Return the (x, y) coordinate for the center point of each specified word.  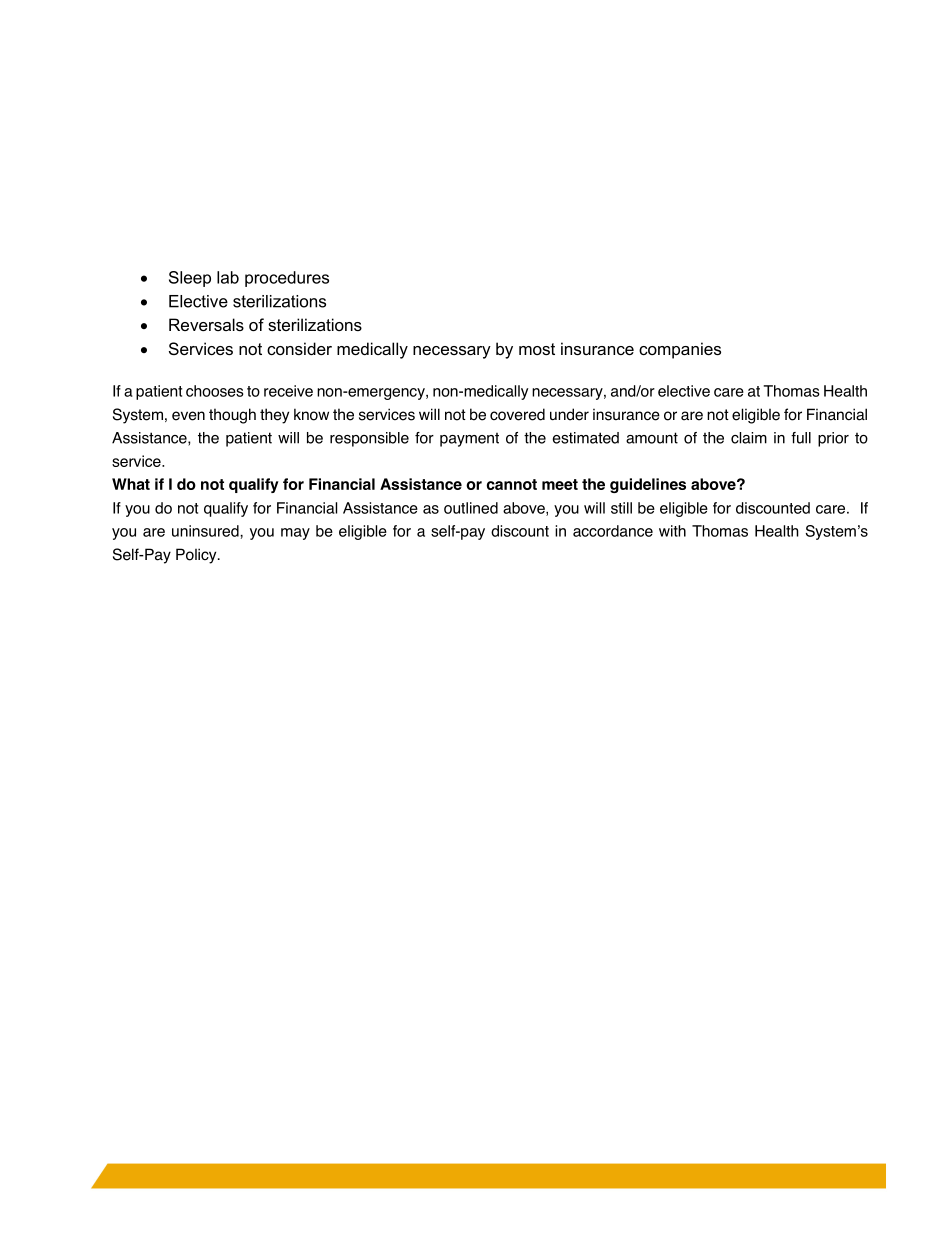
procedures (287, 279)
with (672, 531)
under (569, 414)
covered (517, 414)
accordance (613, 531)
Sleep (190, 279)
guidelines (648, 485)
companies (680, 350)
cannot (512, 484)
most (537, 349)
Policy (197, 556)
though (232, 416)
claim (749, 438)
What (131, 484)
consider (299, 348)
